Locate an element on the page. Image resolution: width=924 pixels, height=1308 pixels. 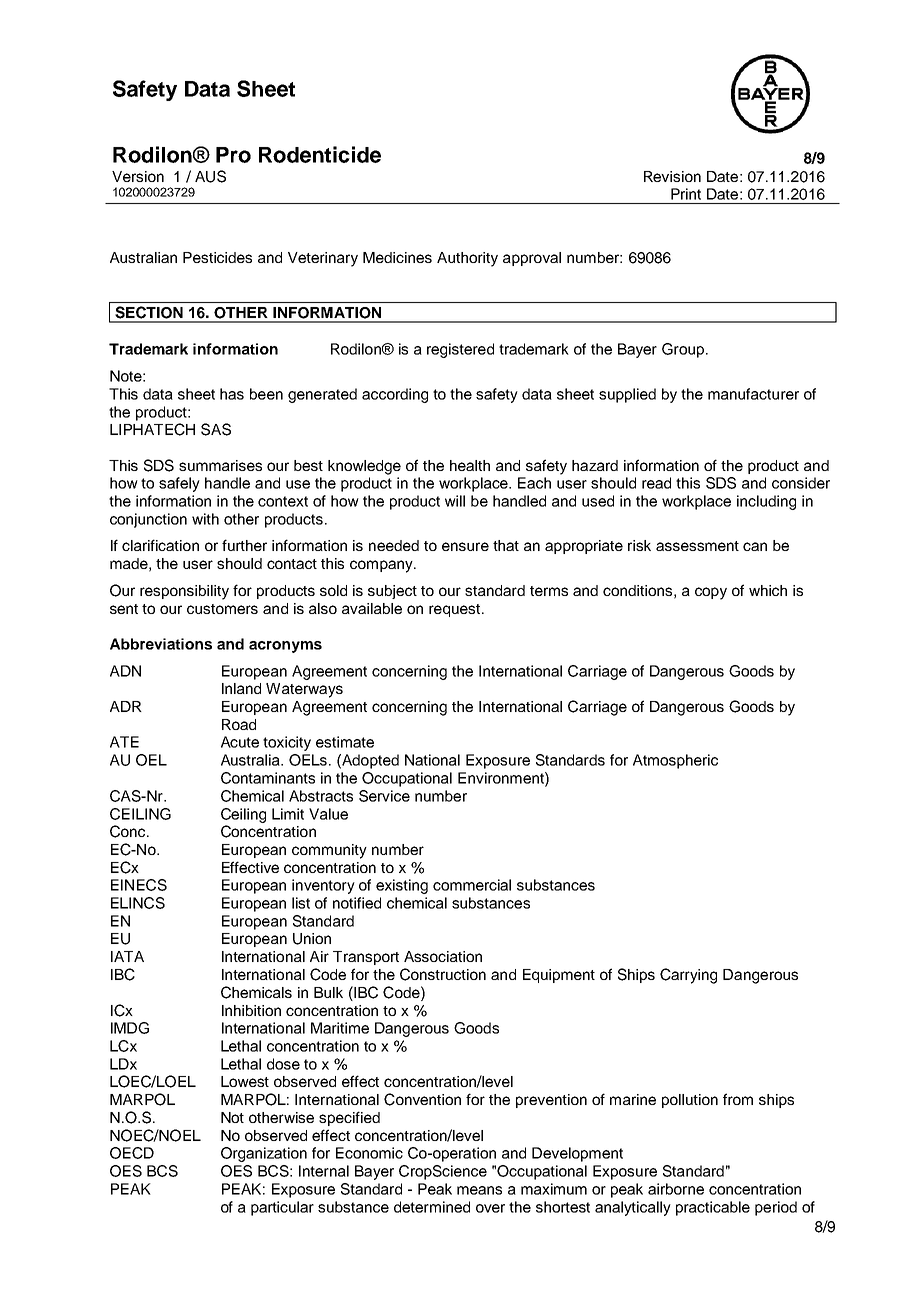
Inland is located at coordinates (241, 688).
